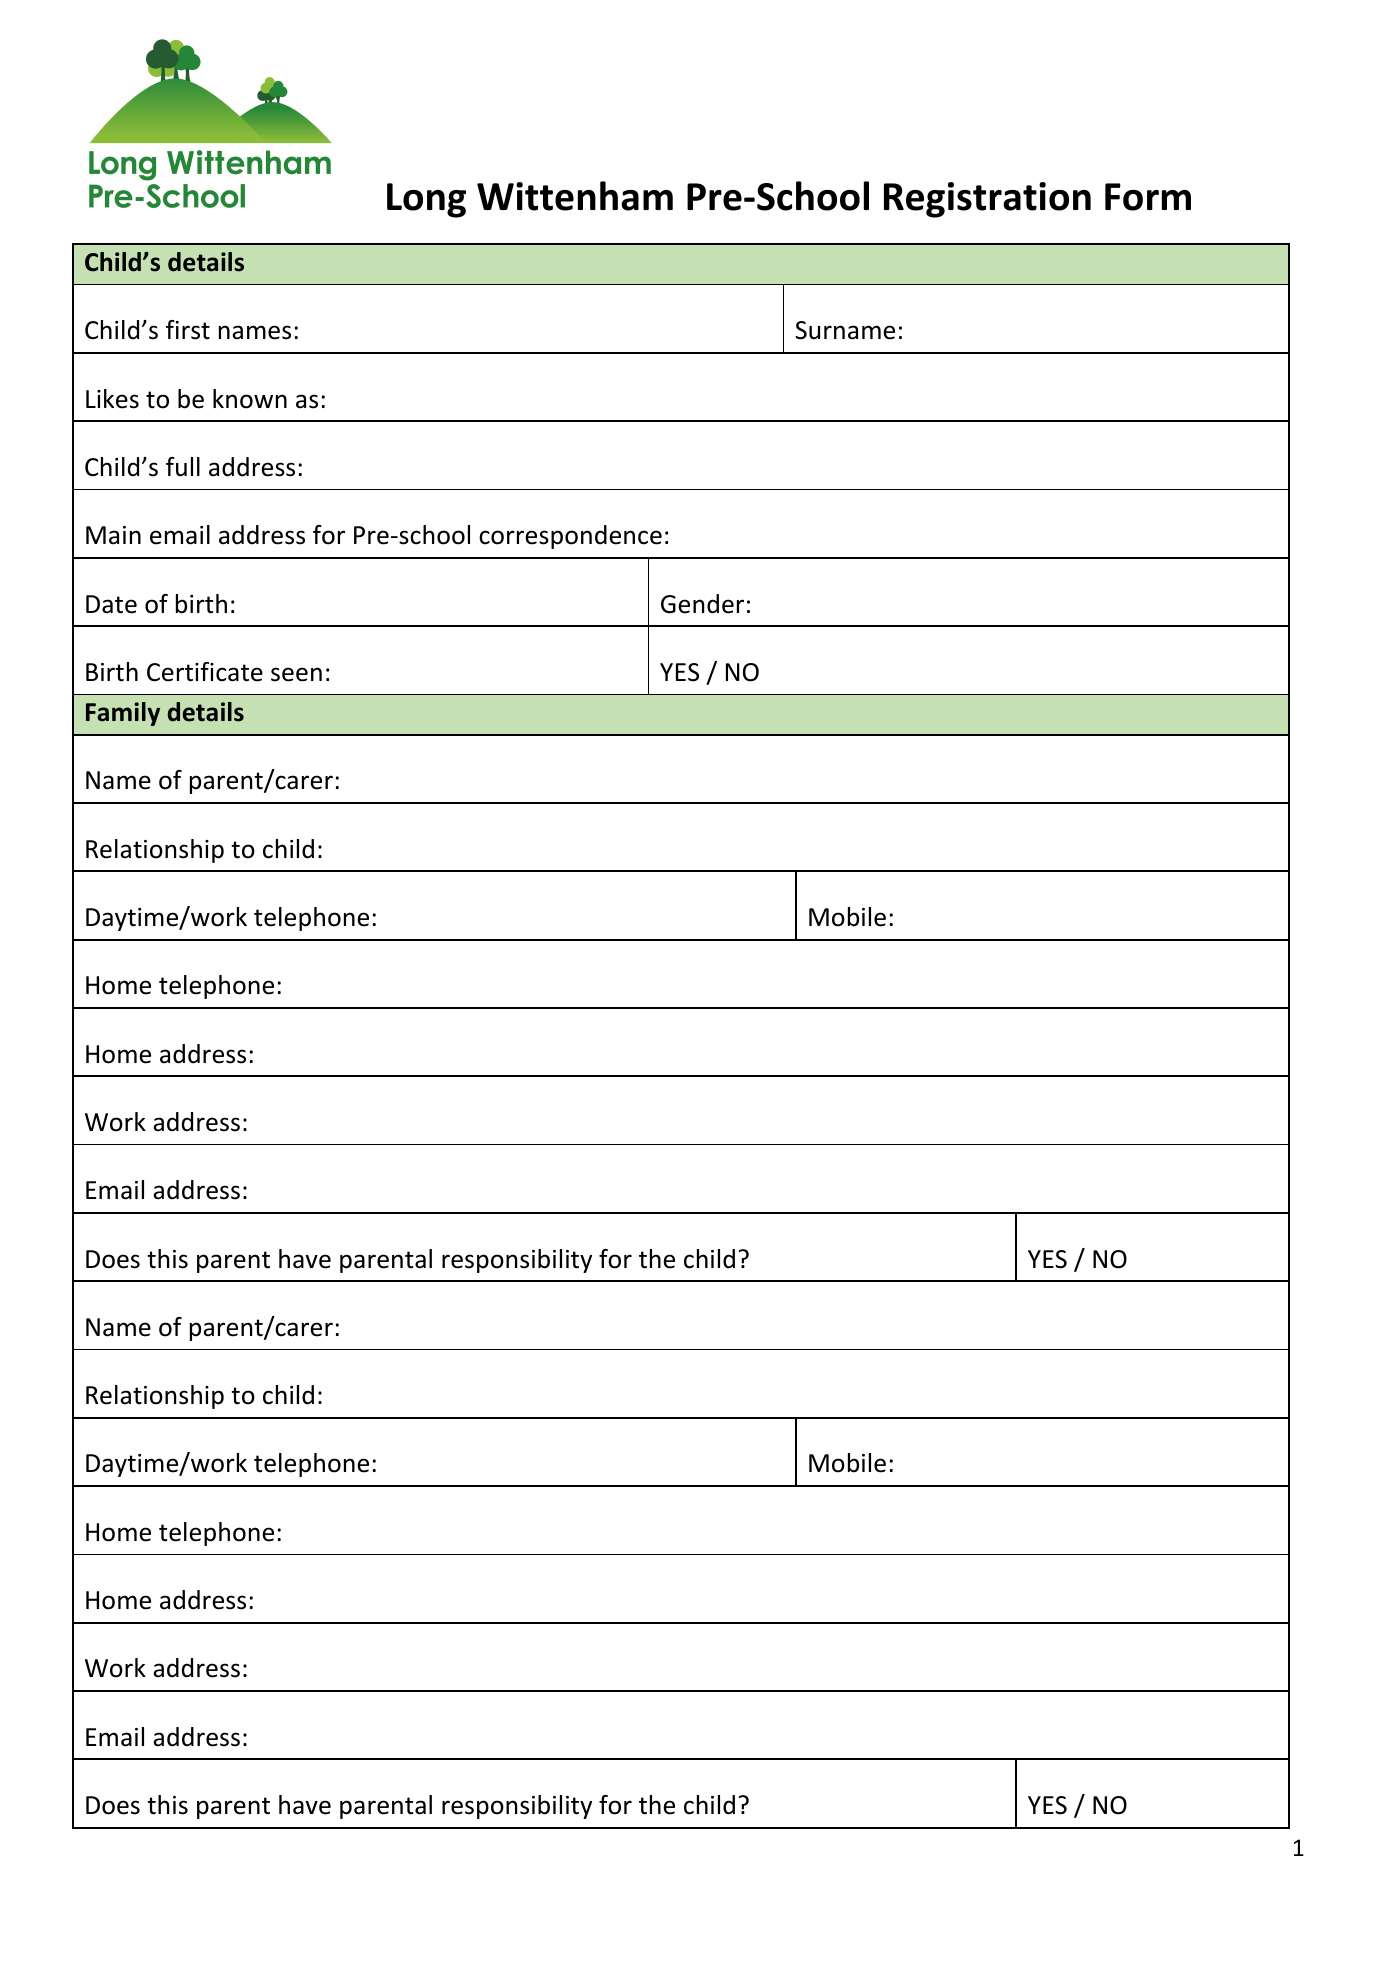  What do you see at coordinates (188, 330) in the screenshot?
I see `first` at bounding box center [188, 330].
